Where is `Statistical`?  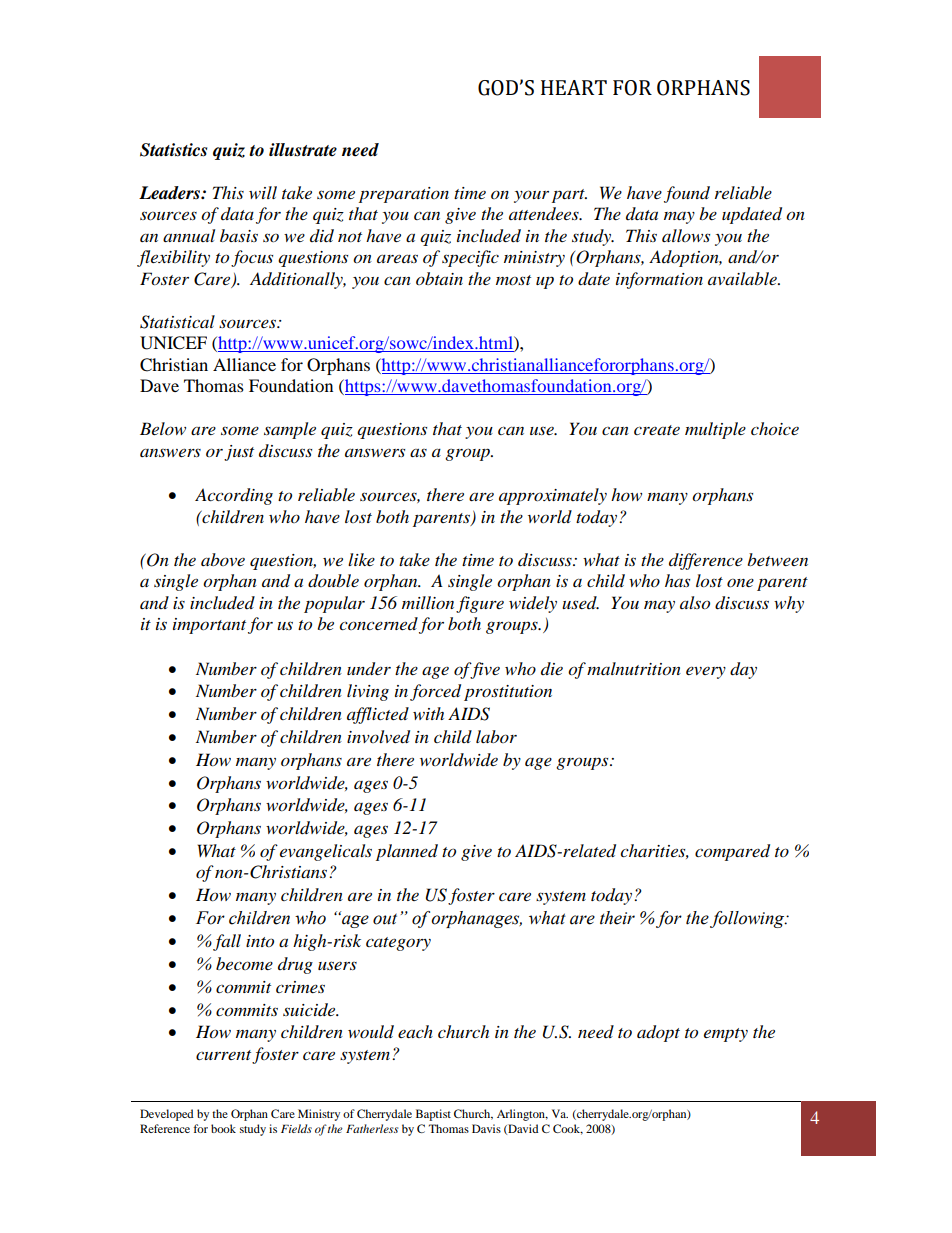 Statistical is located at coordinates (177, 322).
